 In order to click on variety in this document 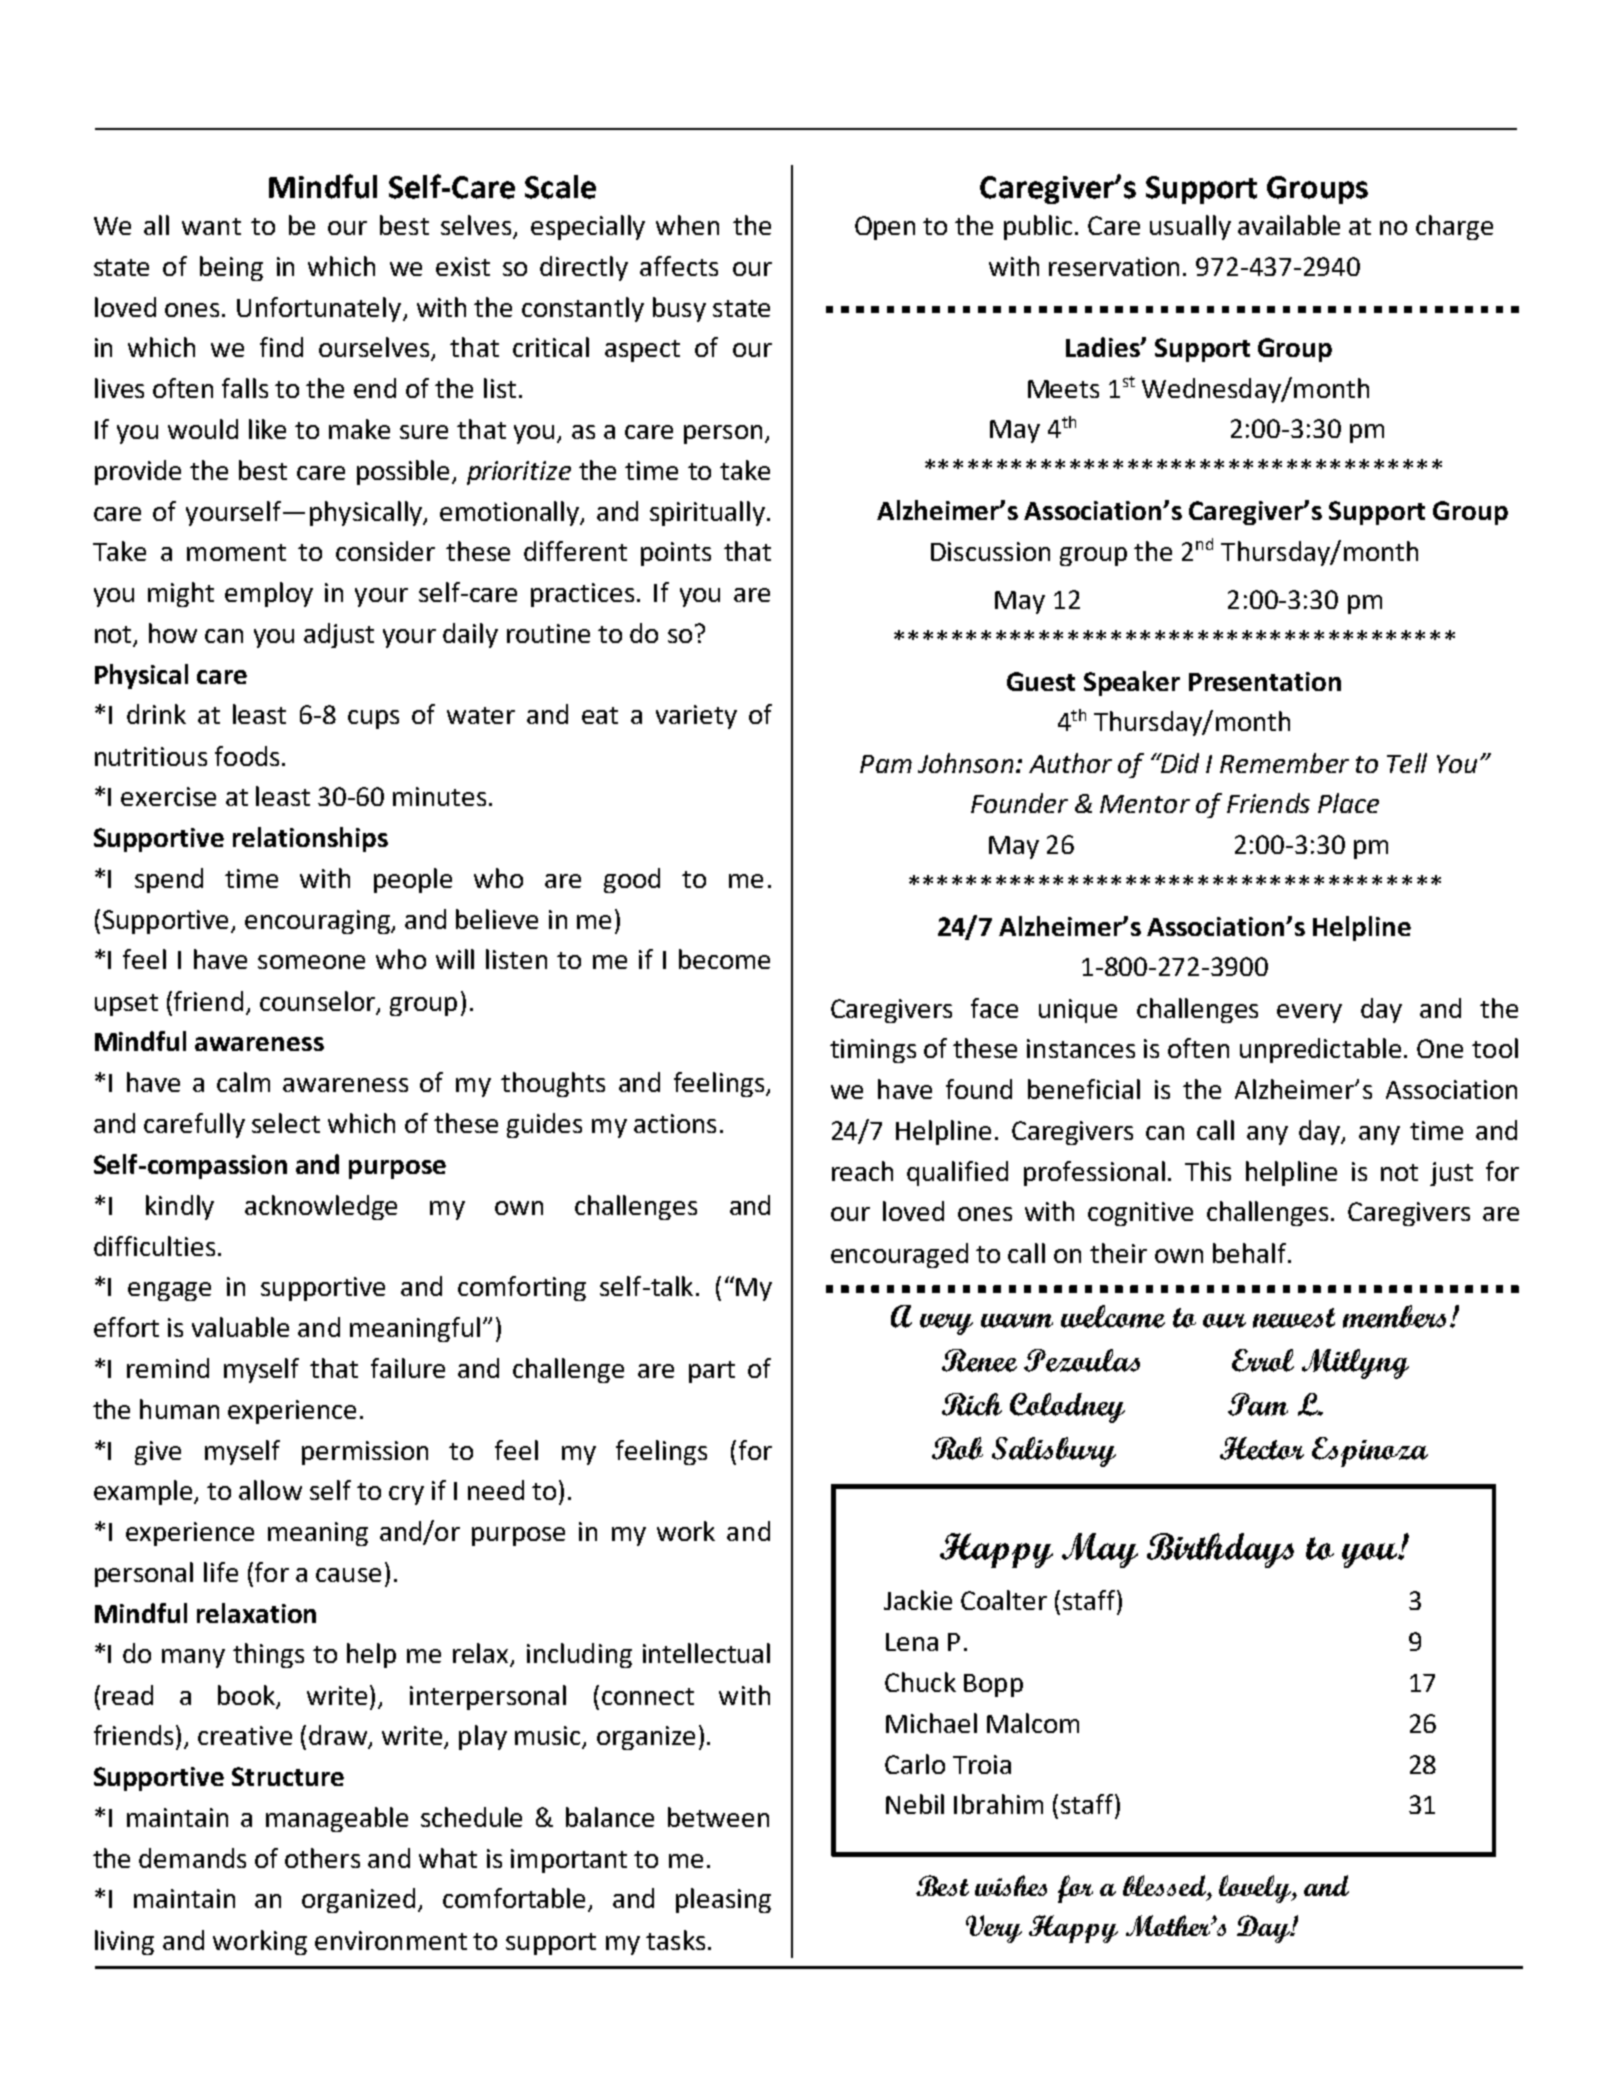, I will do `click(696, 717)`.
